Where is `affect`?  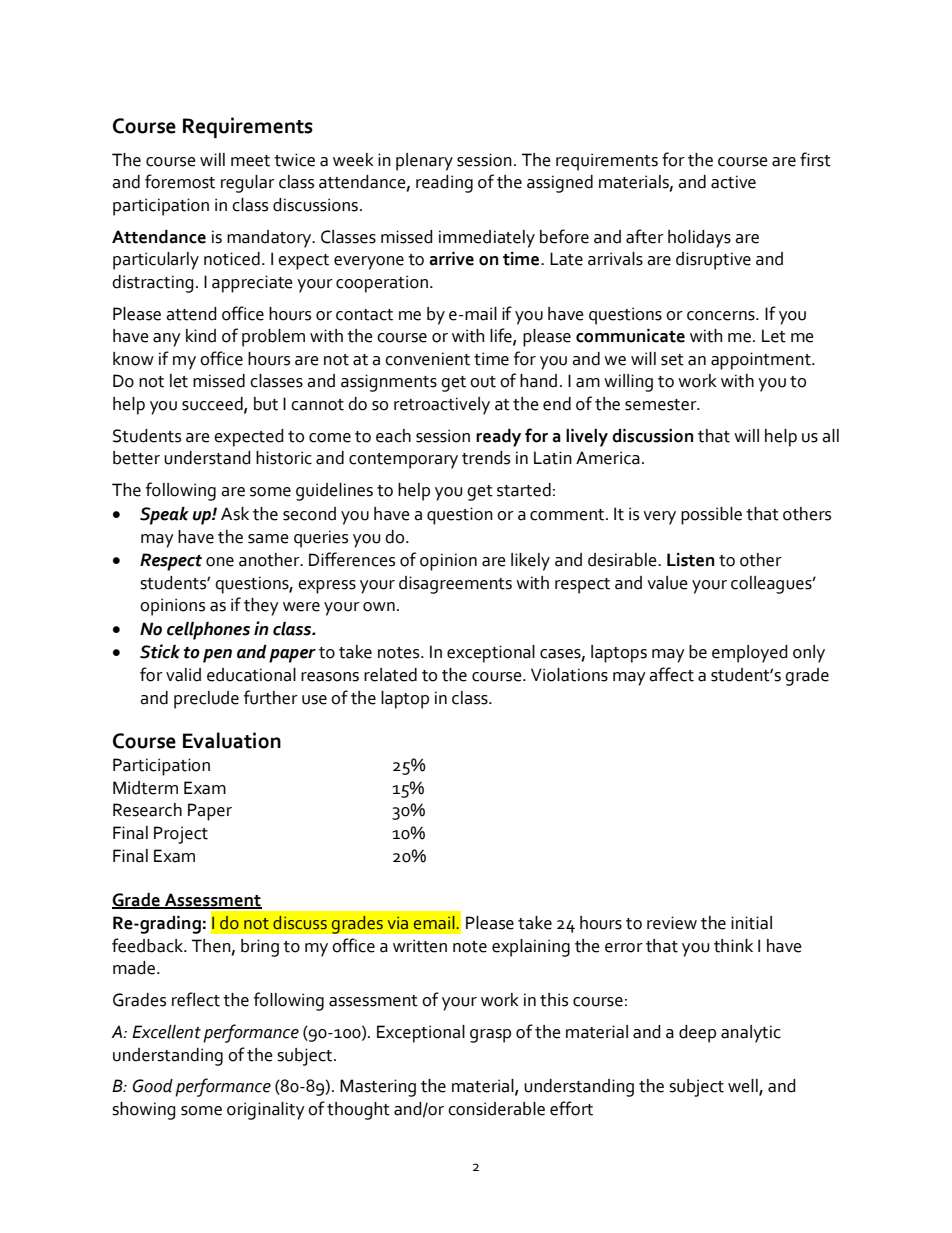 affect is located at coordinates (671, 674).
